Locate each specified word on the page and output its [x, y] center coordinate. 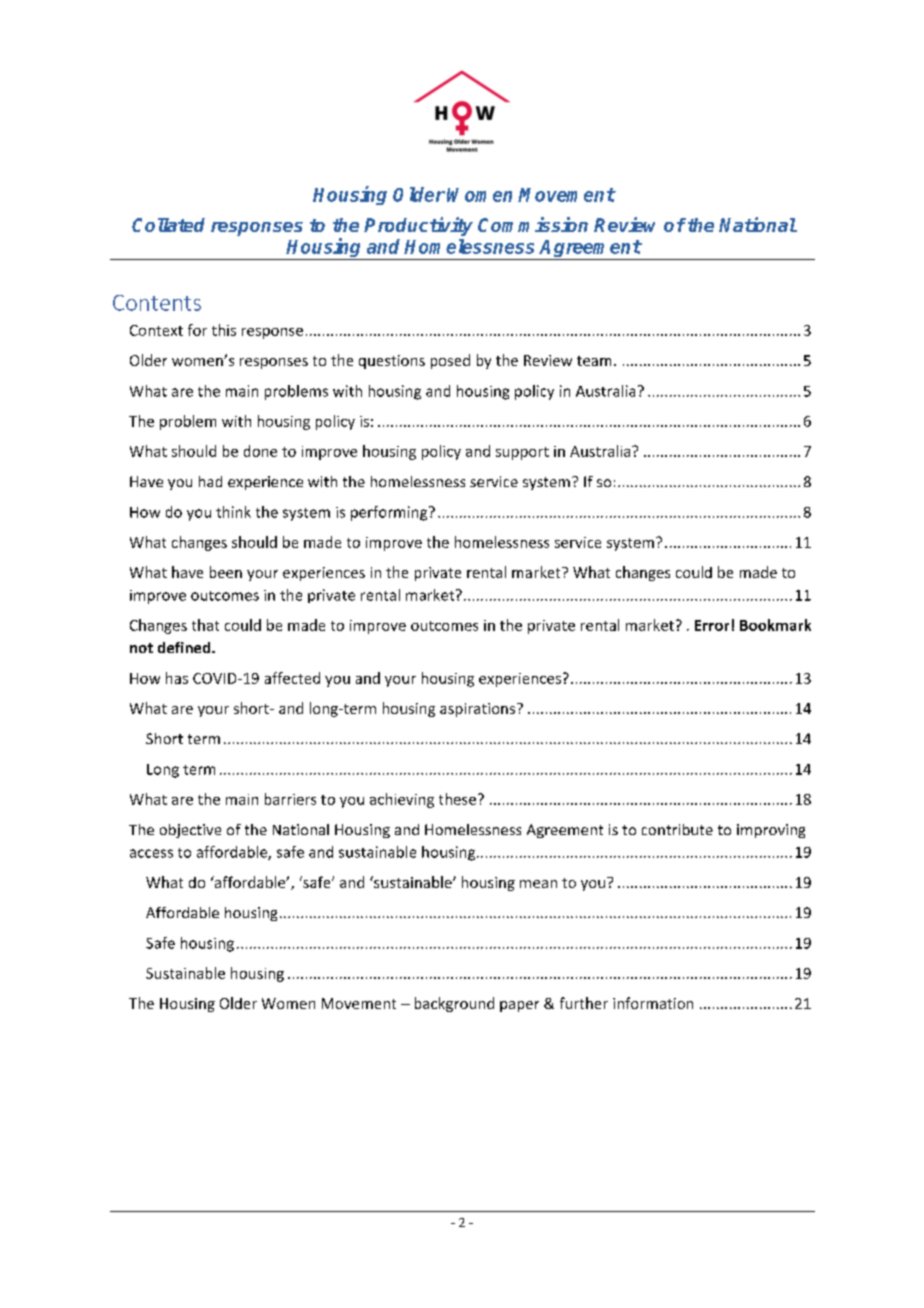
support [522, 453]
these [457, 799]
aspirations [479, 710]
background [454, 1004]
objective [190, 831]
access [151, 853]
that [205, 625]
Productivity [418, 226]
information [653, 1003]
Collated [168, 225]
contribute [677, 829]
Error [712, 625]
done [260, 451]
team [594, 361]
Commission [533, 224]
